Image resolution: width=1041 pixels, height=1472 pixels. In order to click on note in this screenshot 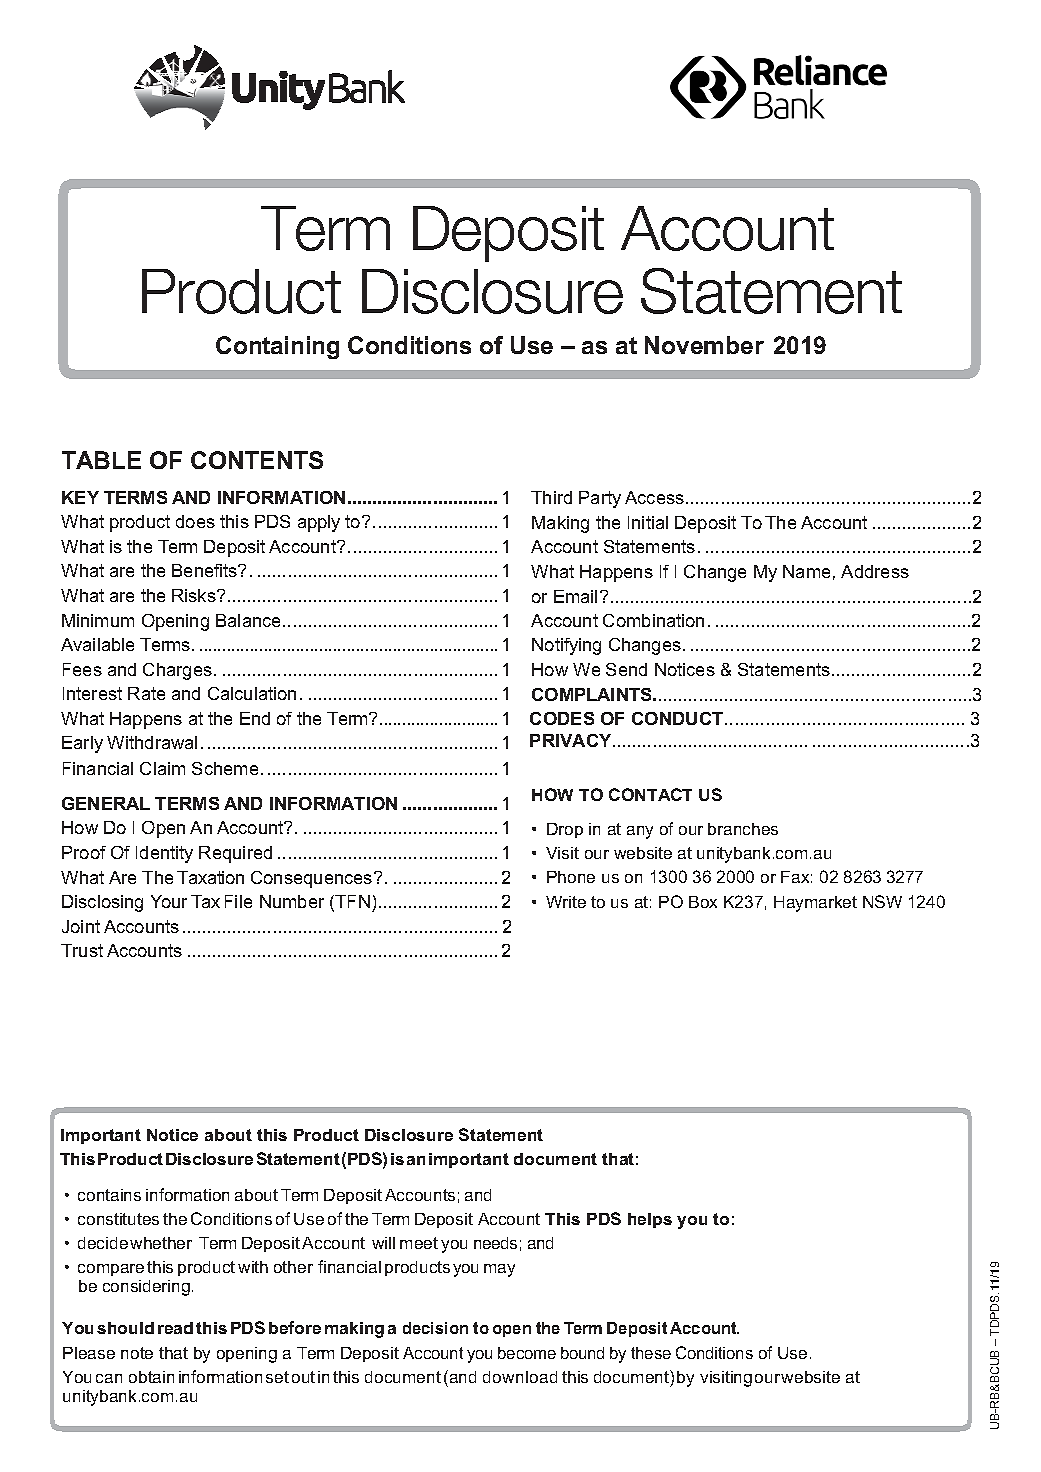, I will do `click(137, 1353)`.
